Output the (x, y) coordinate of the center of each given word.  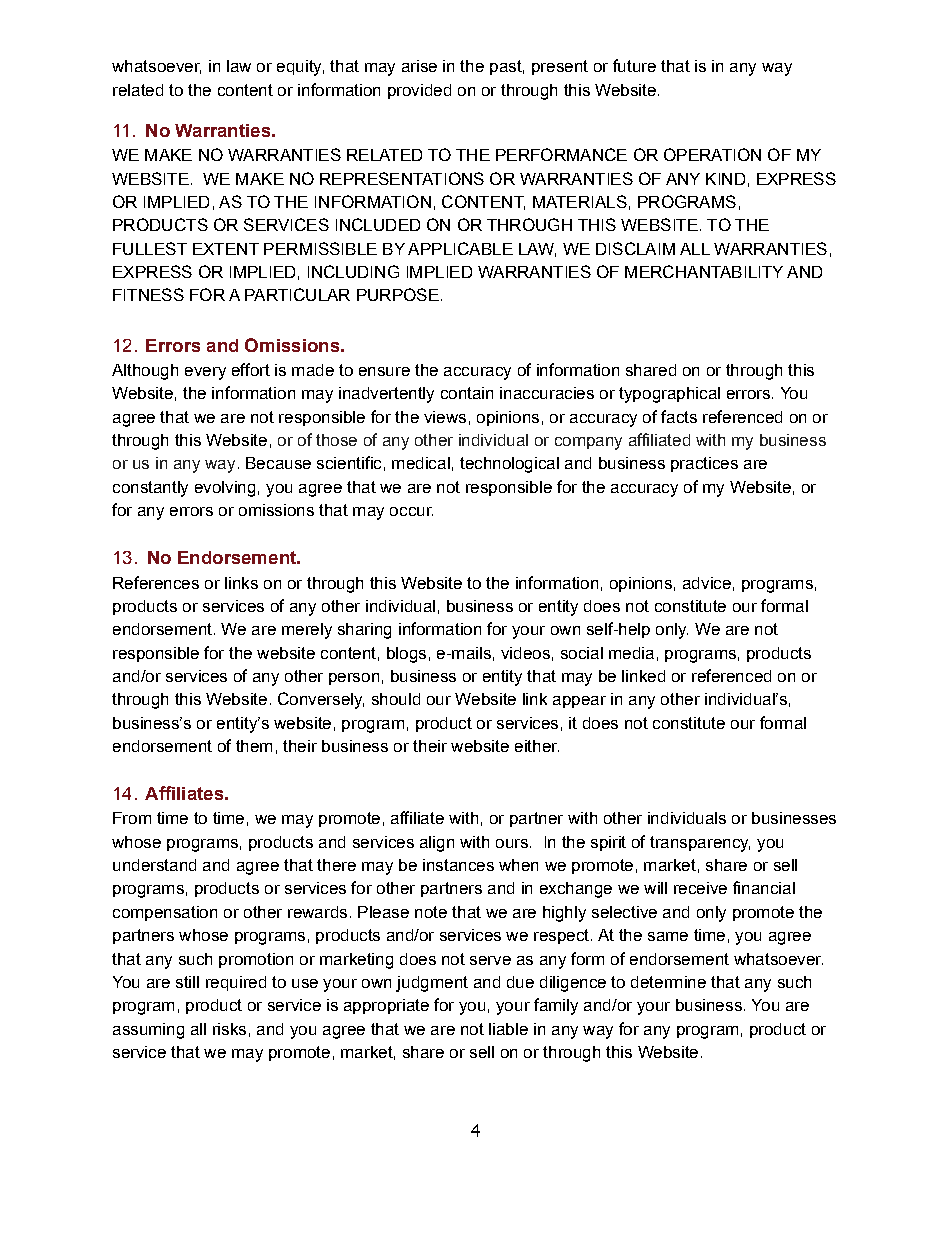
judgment (432, 984)
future (634, 65)
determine (668, 982)
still (187, 982)
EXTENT (226, 249)
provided (419, 91)
